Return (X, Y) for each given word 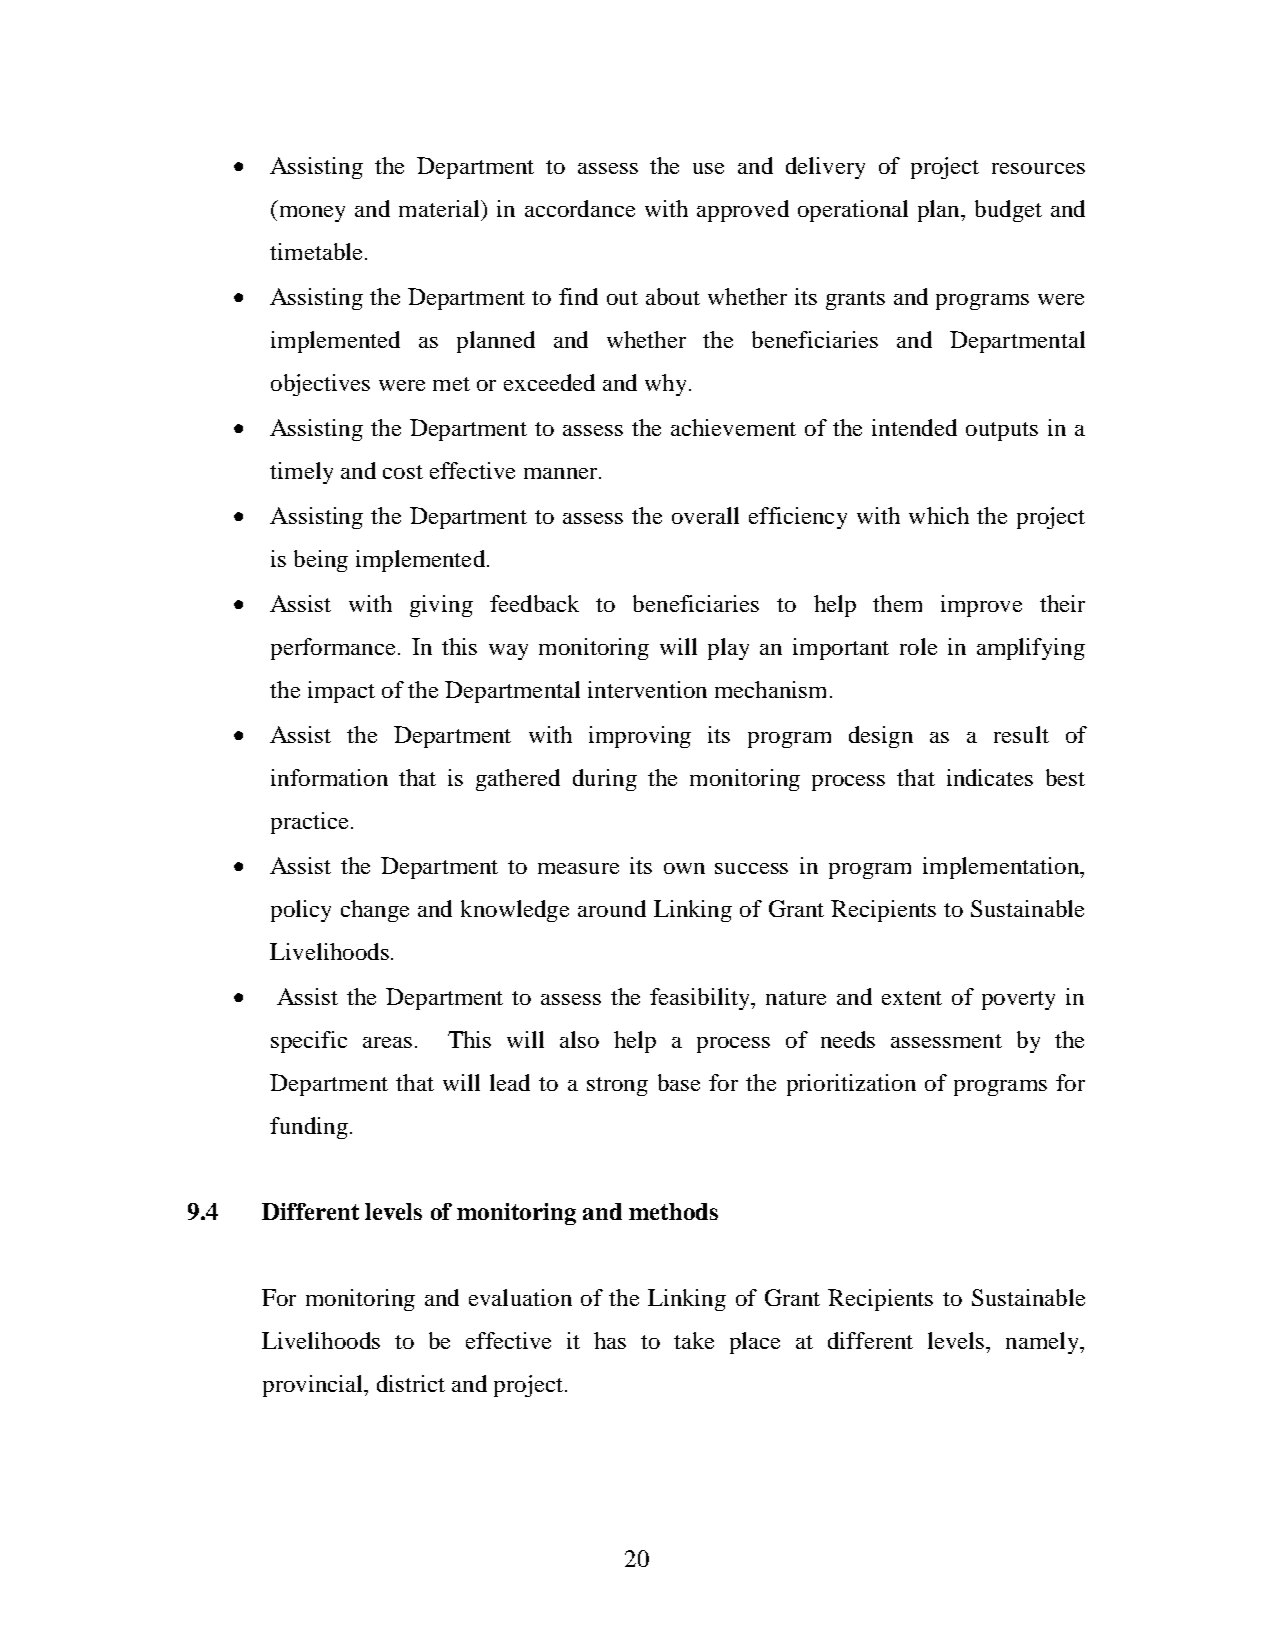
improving (640, 737)
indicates (990, 777)
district (411, 1383)
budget (1008, 211)
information (329, 777)
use (708, 168)
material (440, 208)
